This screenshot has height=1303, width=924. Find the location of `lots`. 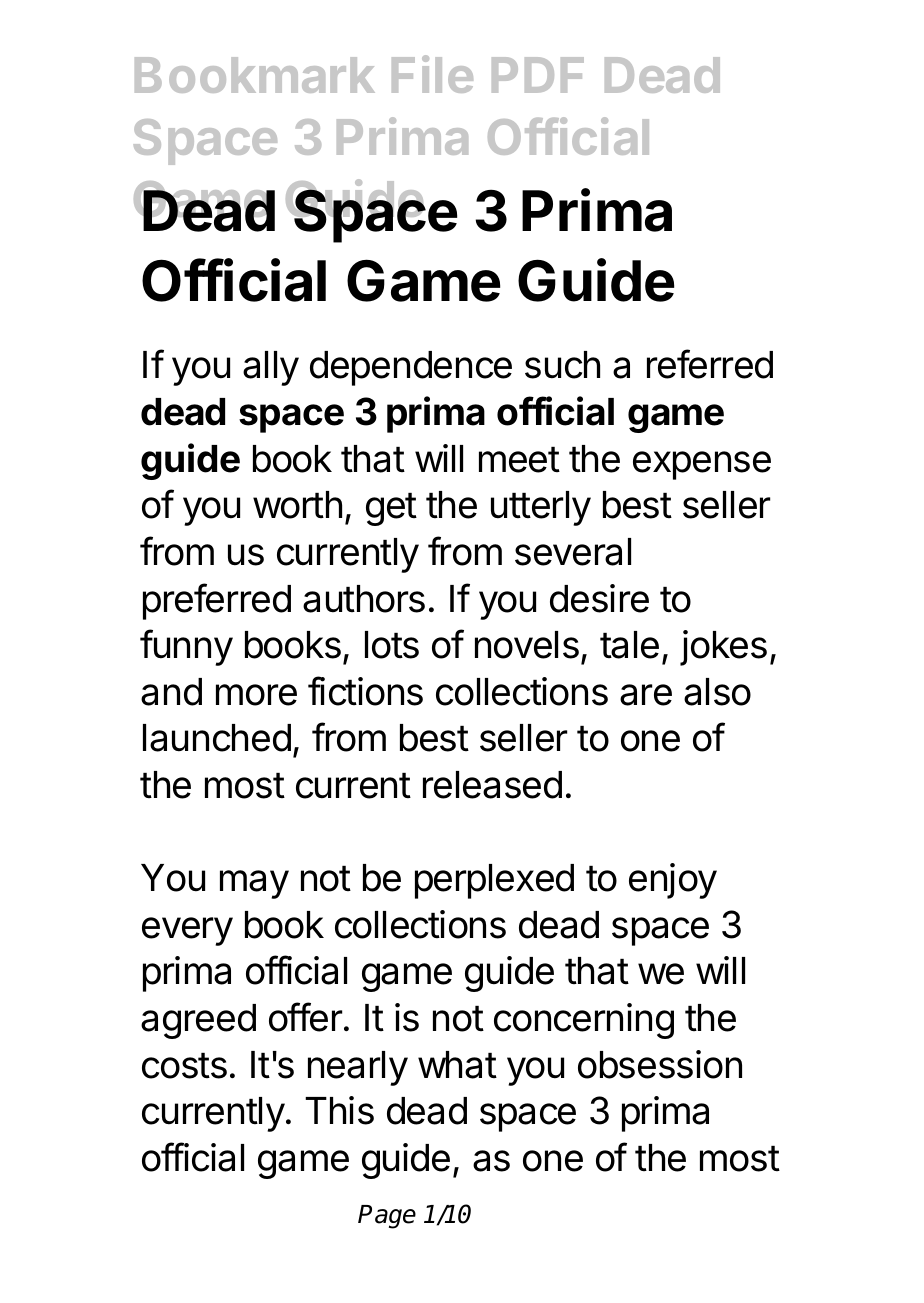

lots is located at coordinates (392, 645).
